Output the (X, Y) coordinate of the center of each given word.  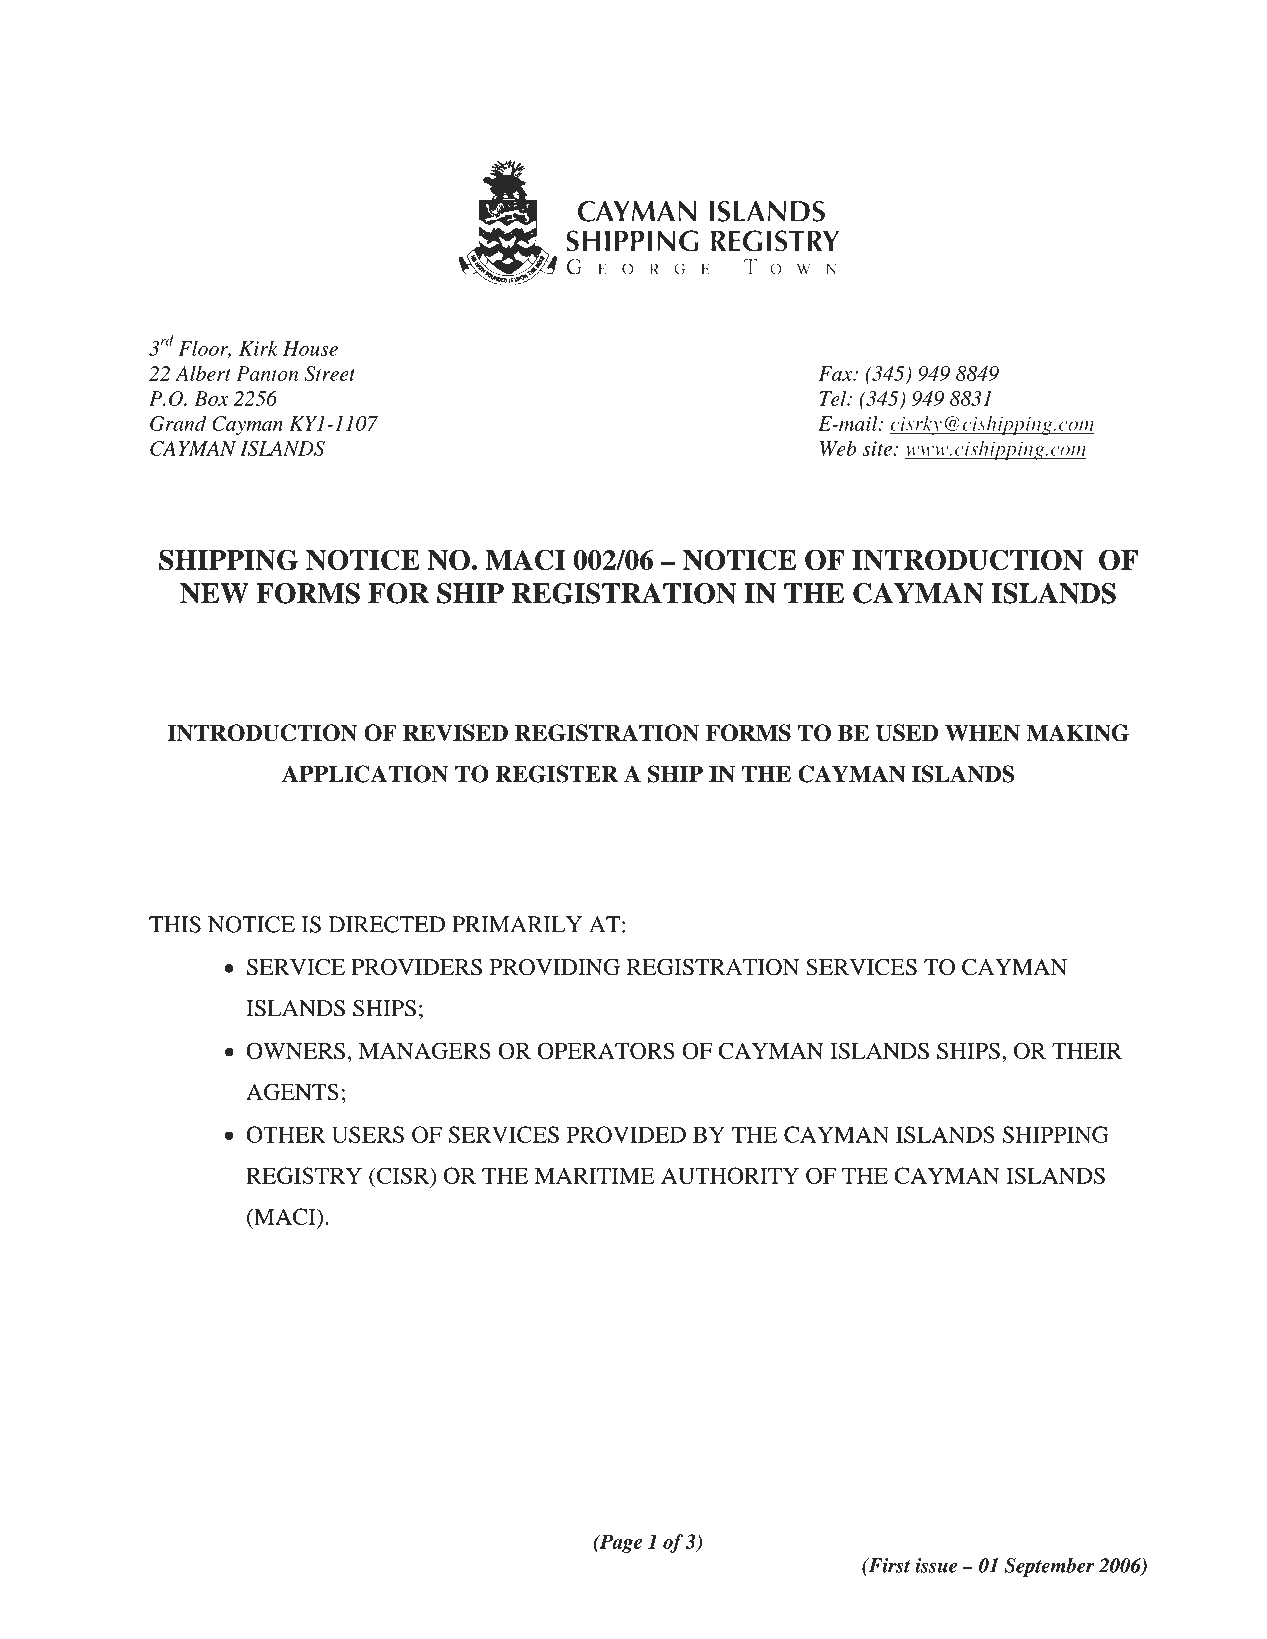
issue (936, 1565)
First (888, 1565)
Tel (834, 398)
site (877, 448)
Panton (267, 373)
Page (619, 1543)
